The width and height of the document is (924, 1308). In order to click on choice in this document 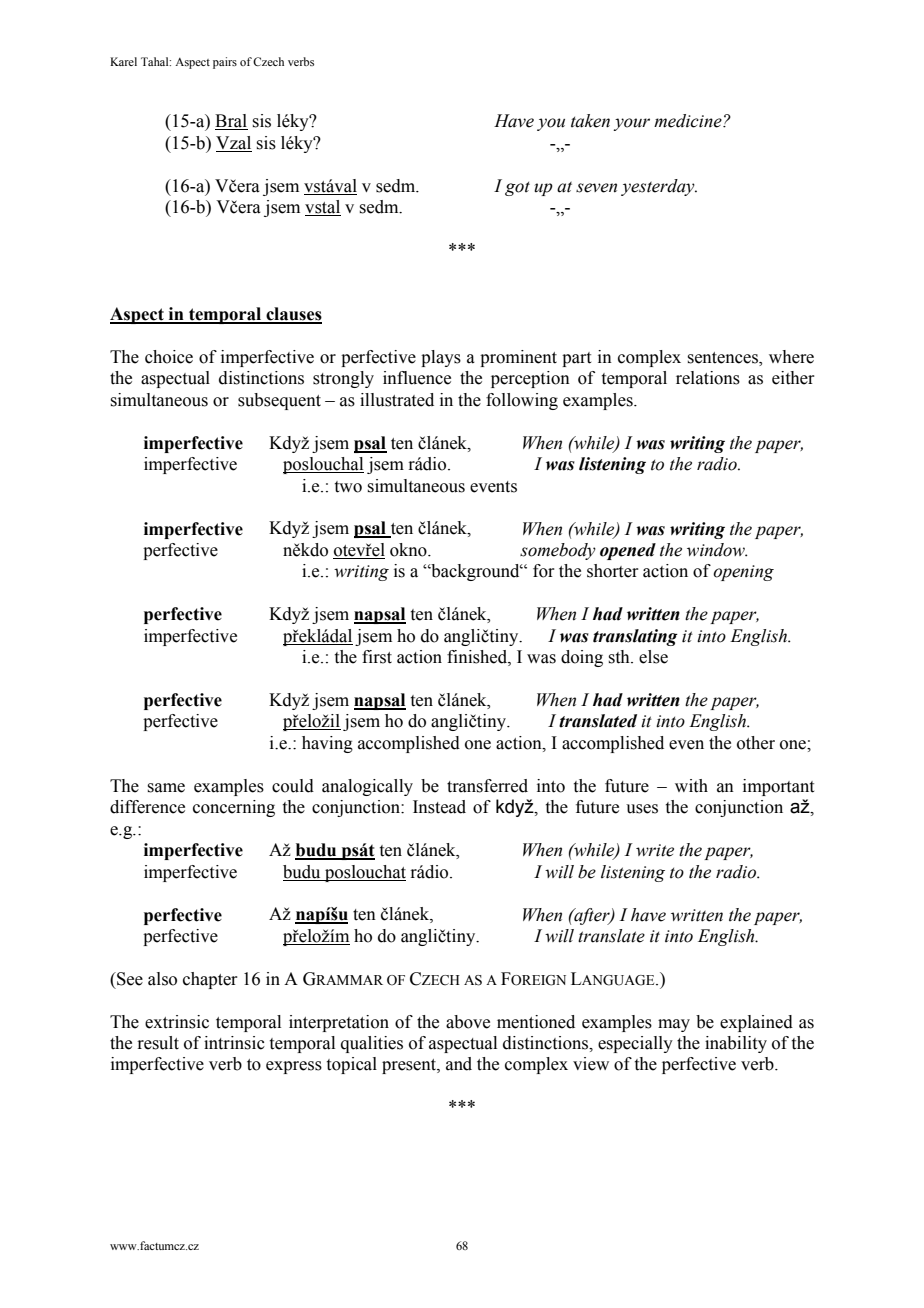, I will do `click(169, 357)`.
